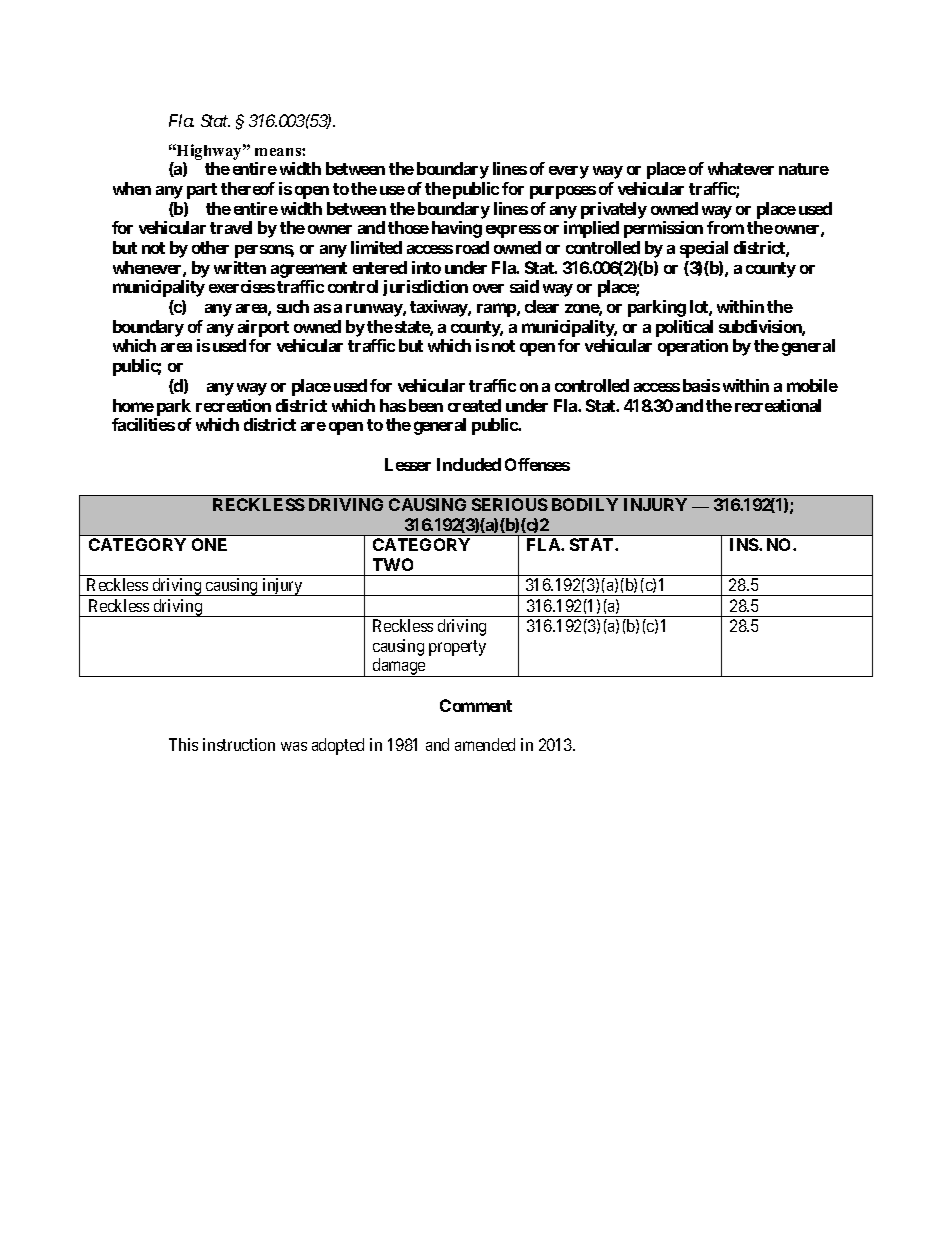  I want to click on whatever, so click(741, 168).
